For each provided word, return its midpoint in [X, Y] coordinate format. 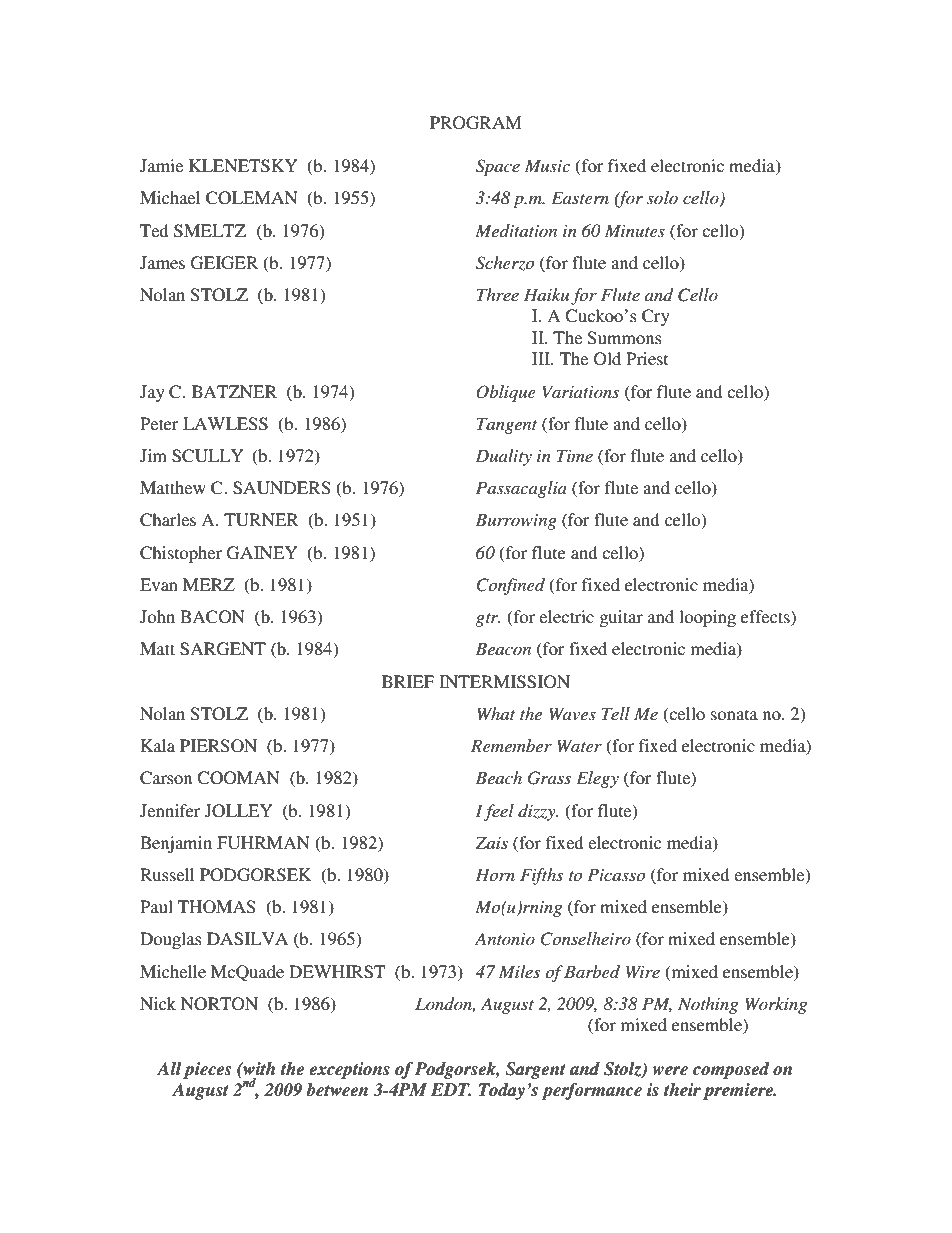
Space [498, 167]
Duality [503, 457]
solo [662, 197]
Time [575, 455]
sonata [734, 714]
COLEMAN [252, 198]
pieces [207, 1070]
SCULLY [208, 456]
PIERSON [218, 746]
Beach [498, 777]
